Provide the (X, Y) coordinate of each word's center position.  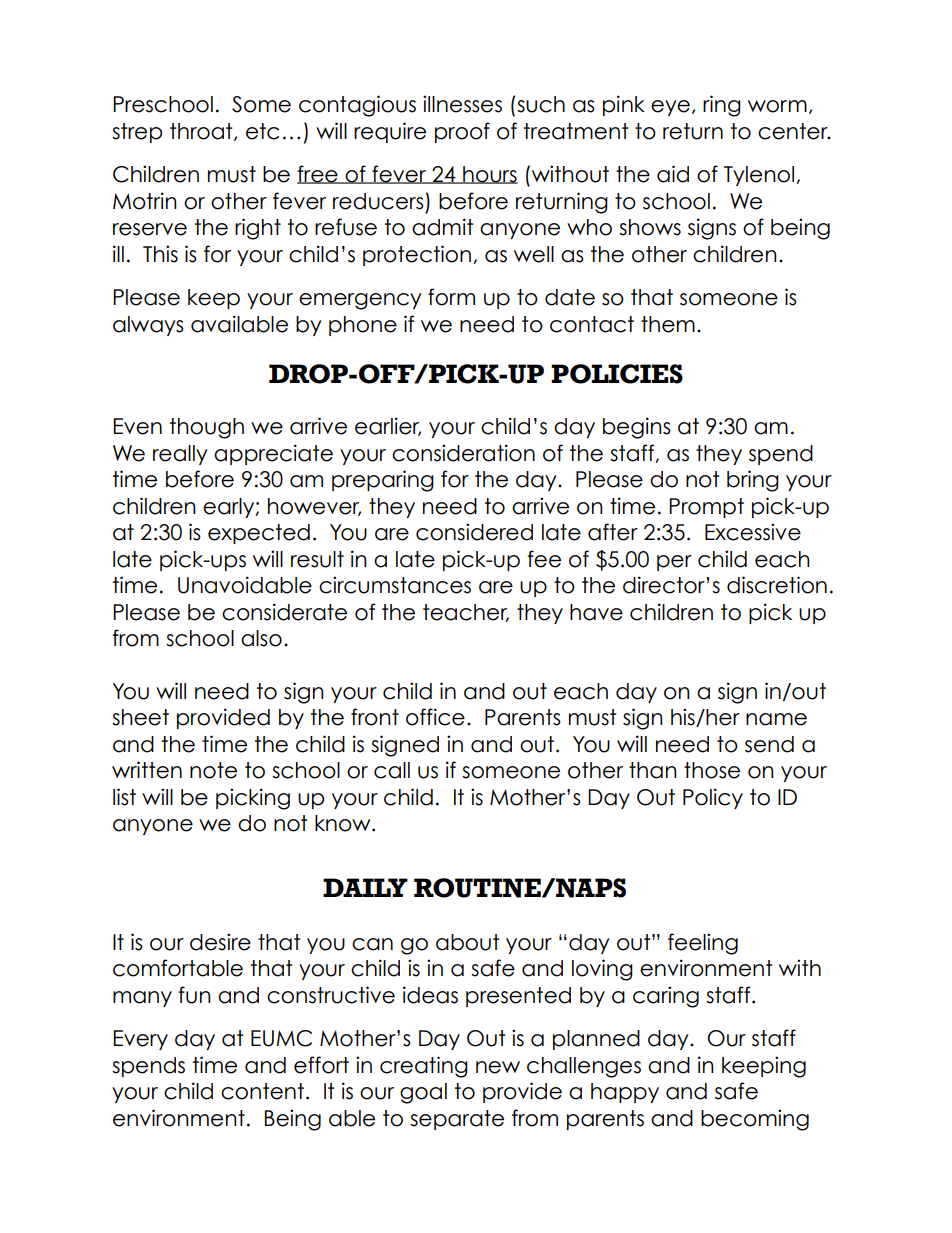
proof (462, 132)
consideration (463, 453)
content (264, 1091)
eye (670, 108)
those (712, 770)
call (392, 770)
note (213, 770)
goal (423, 1093)
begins (637, 428)
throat (202, 132)
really (180, 455)
